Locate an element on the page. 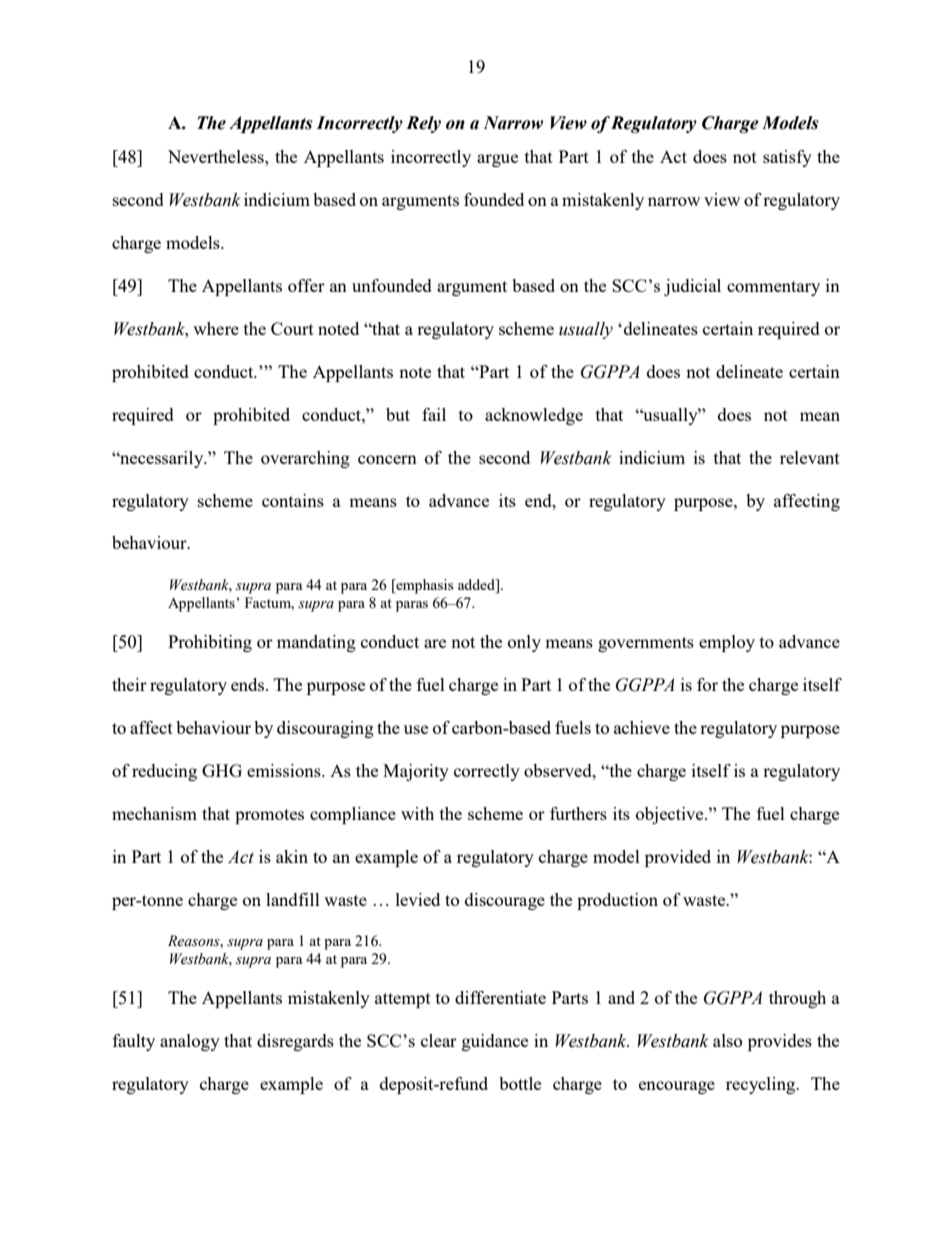 This document has width=952, height=1233. overarching is located at coordinates (305, 459).
